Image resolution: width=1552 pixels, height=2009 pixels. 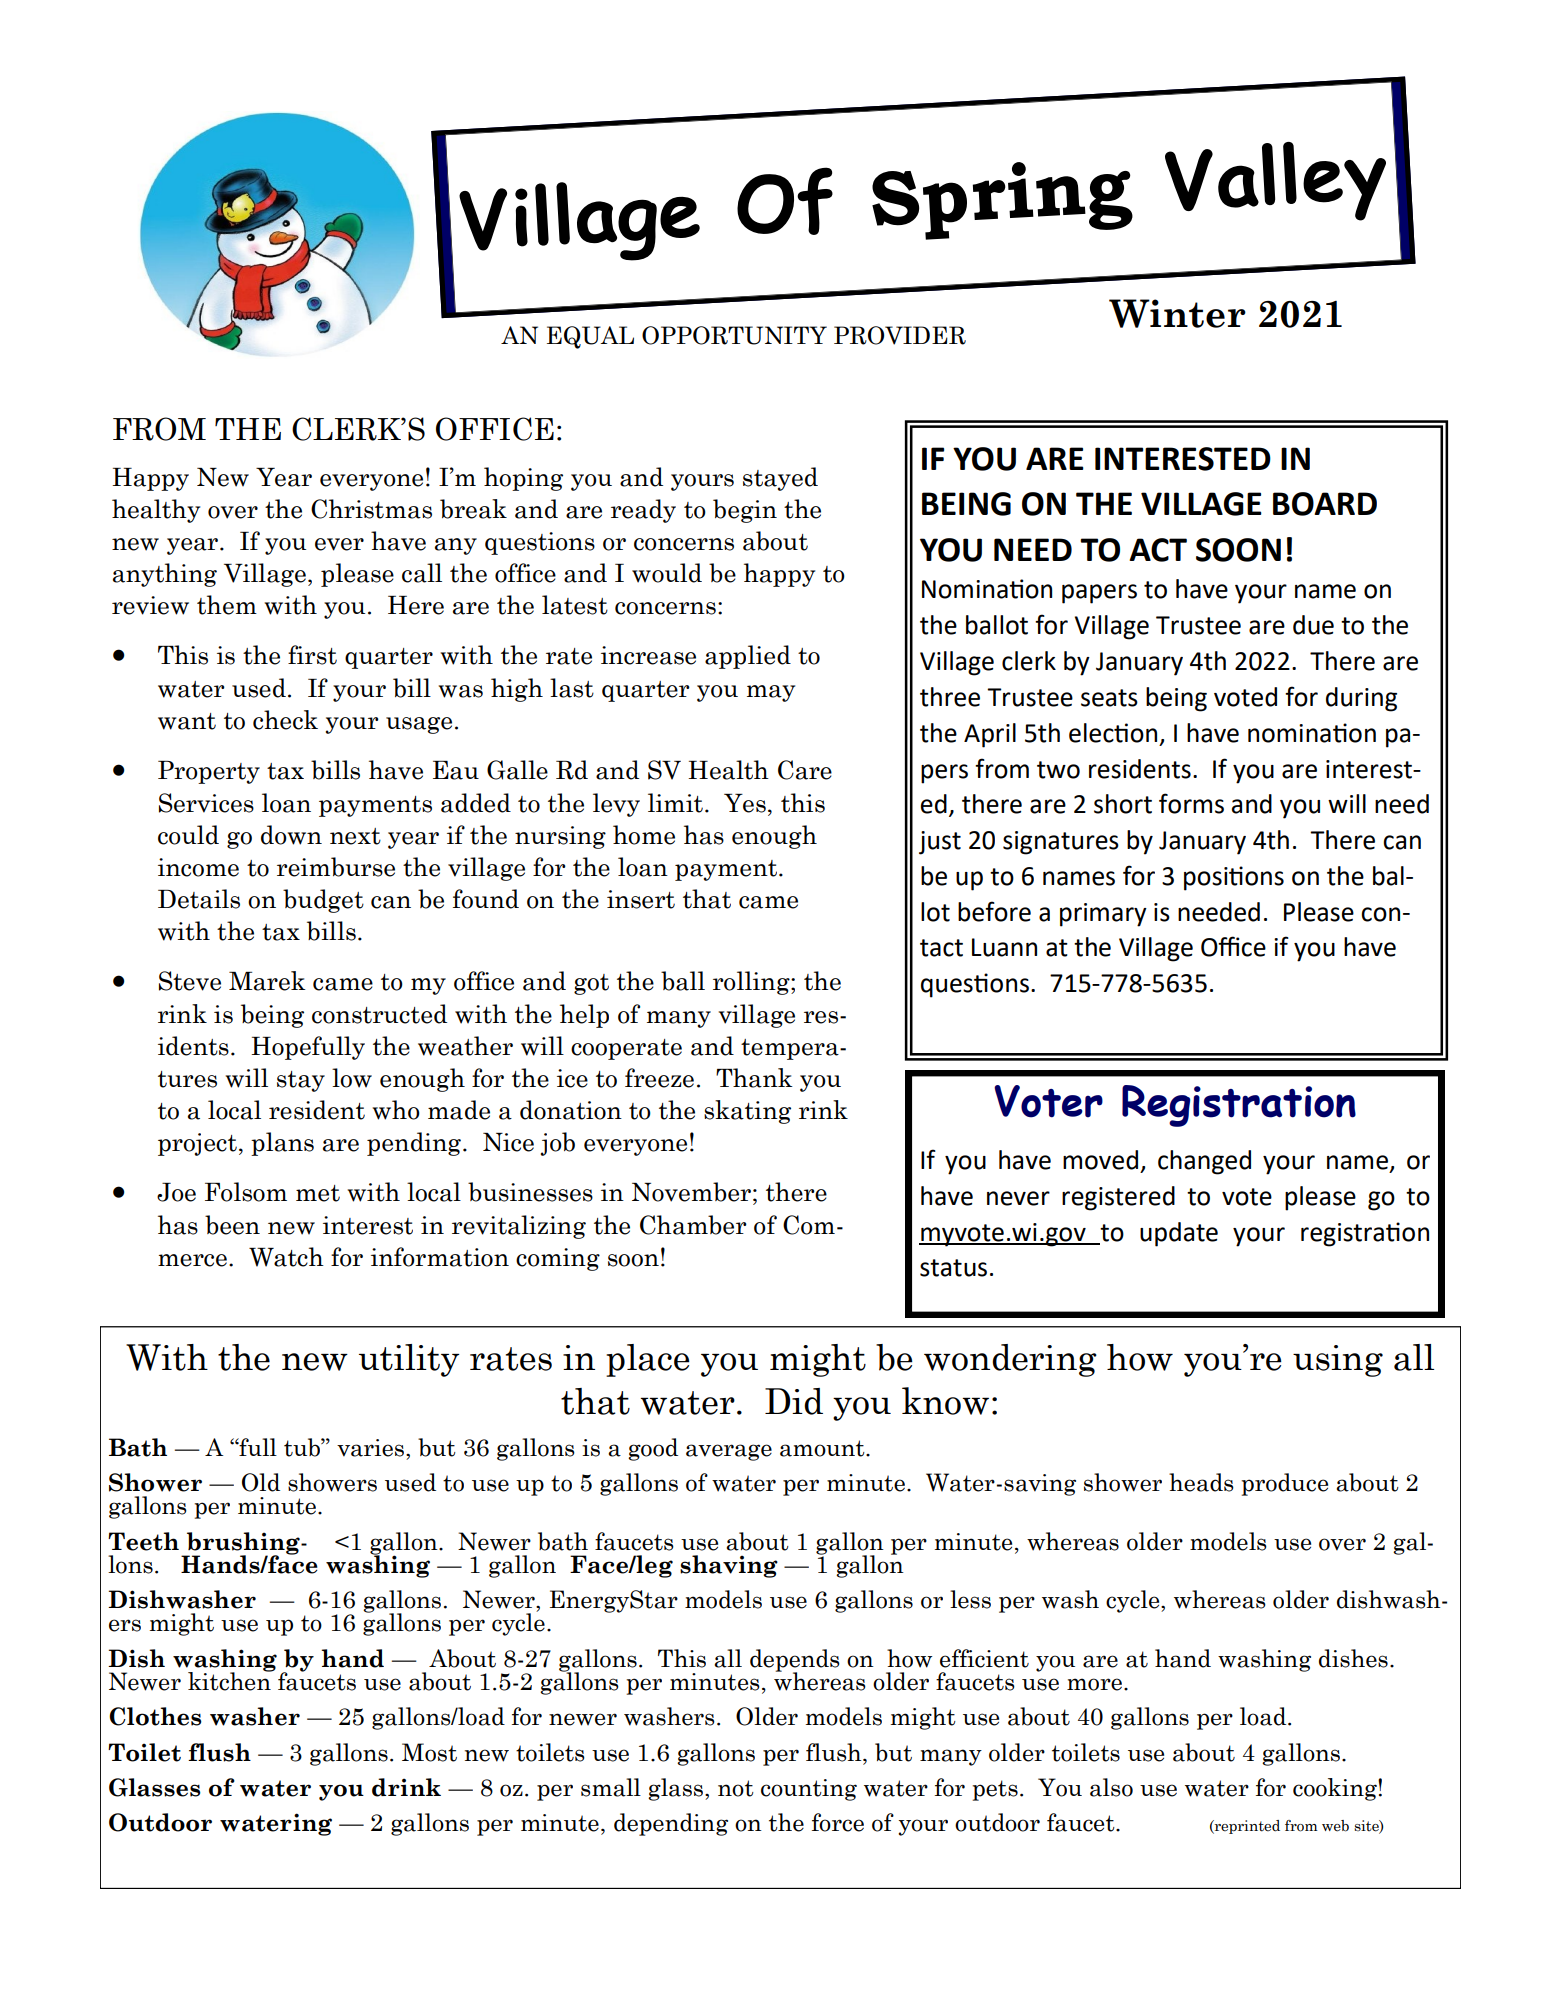 I want to click on OPPORTUNITY, so click(x=734, y=335).
